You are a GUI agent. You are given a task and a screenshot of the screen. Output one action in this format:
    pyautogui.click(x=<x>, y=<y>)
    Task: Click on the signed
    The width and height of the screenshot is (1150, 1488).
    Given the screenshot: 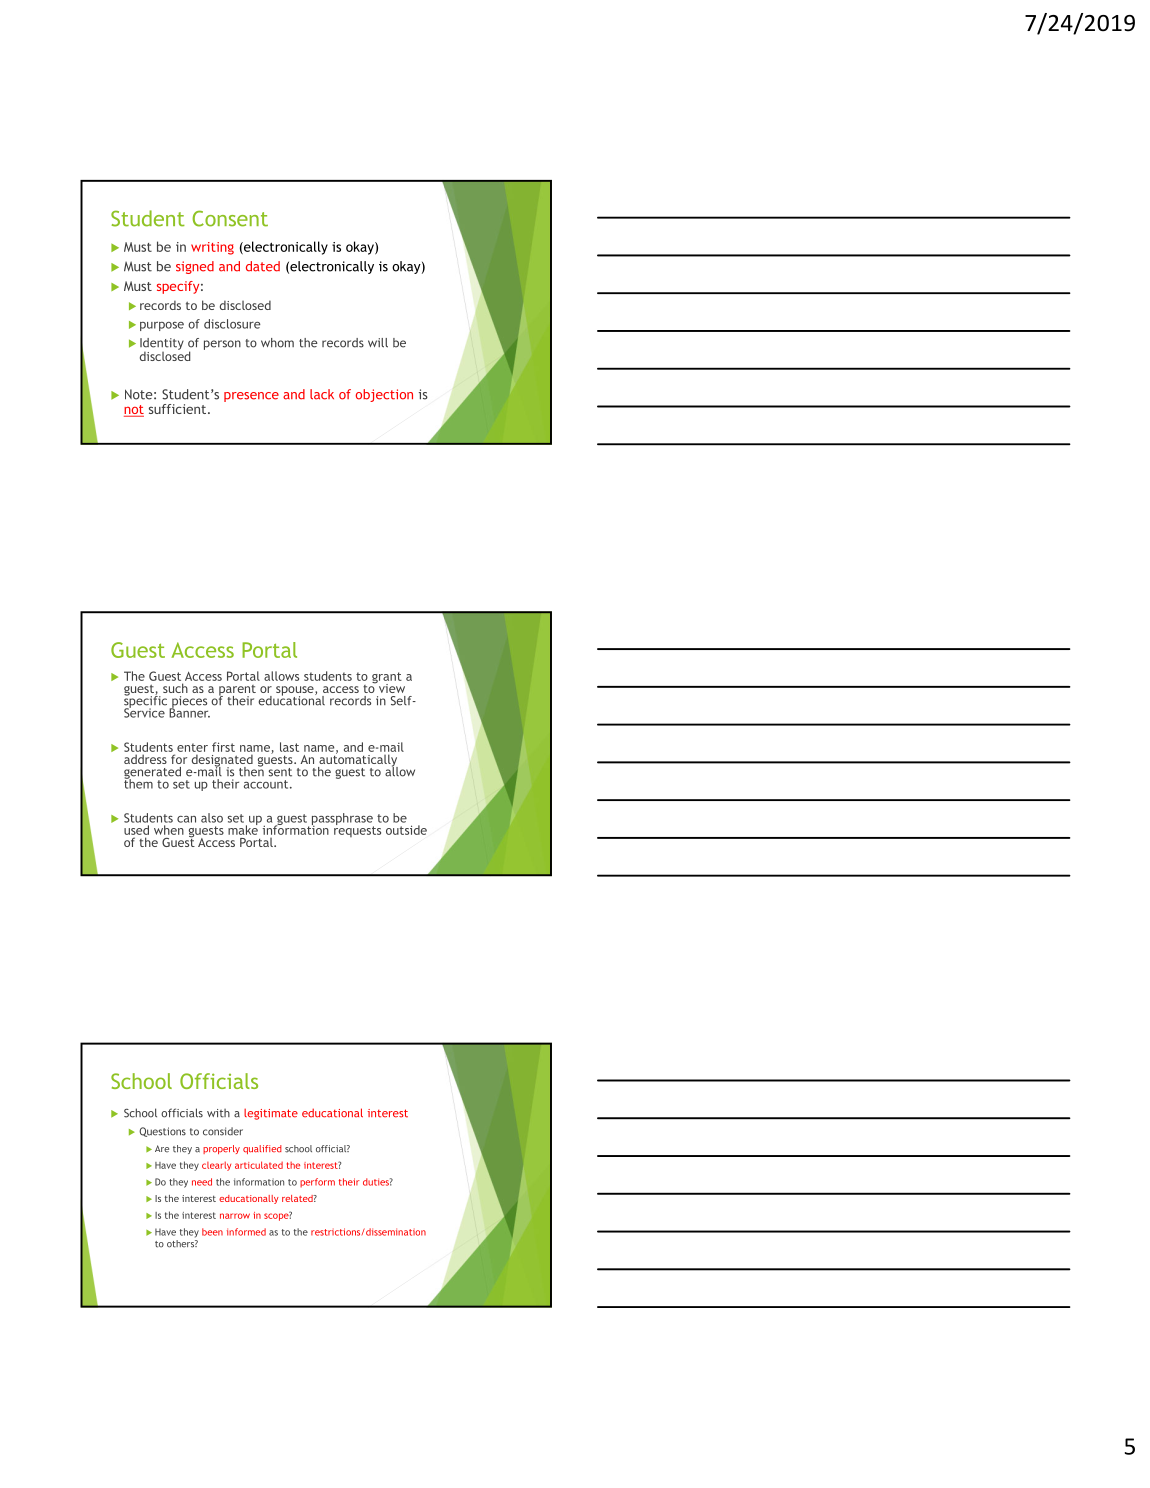 What is the action you would take?
    pyautogui.click(x=195, y=267)
